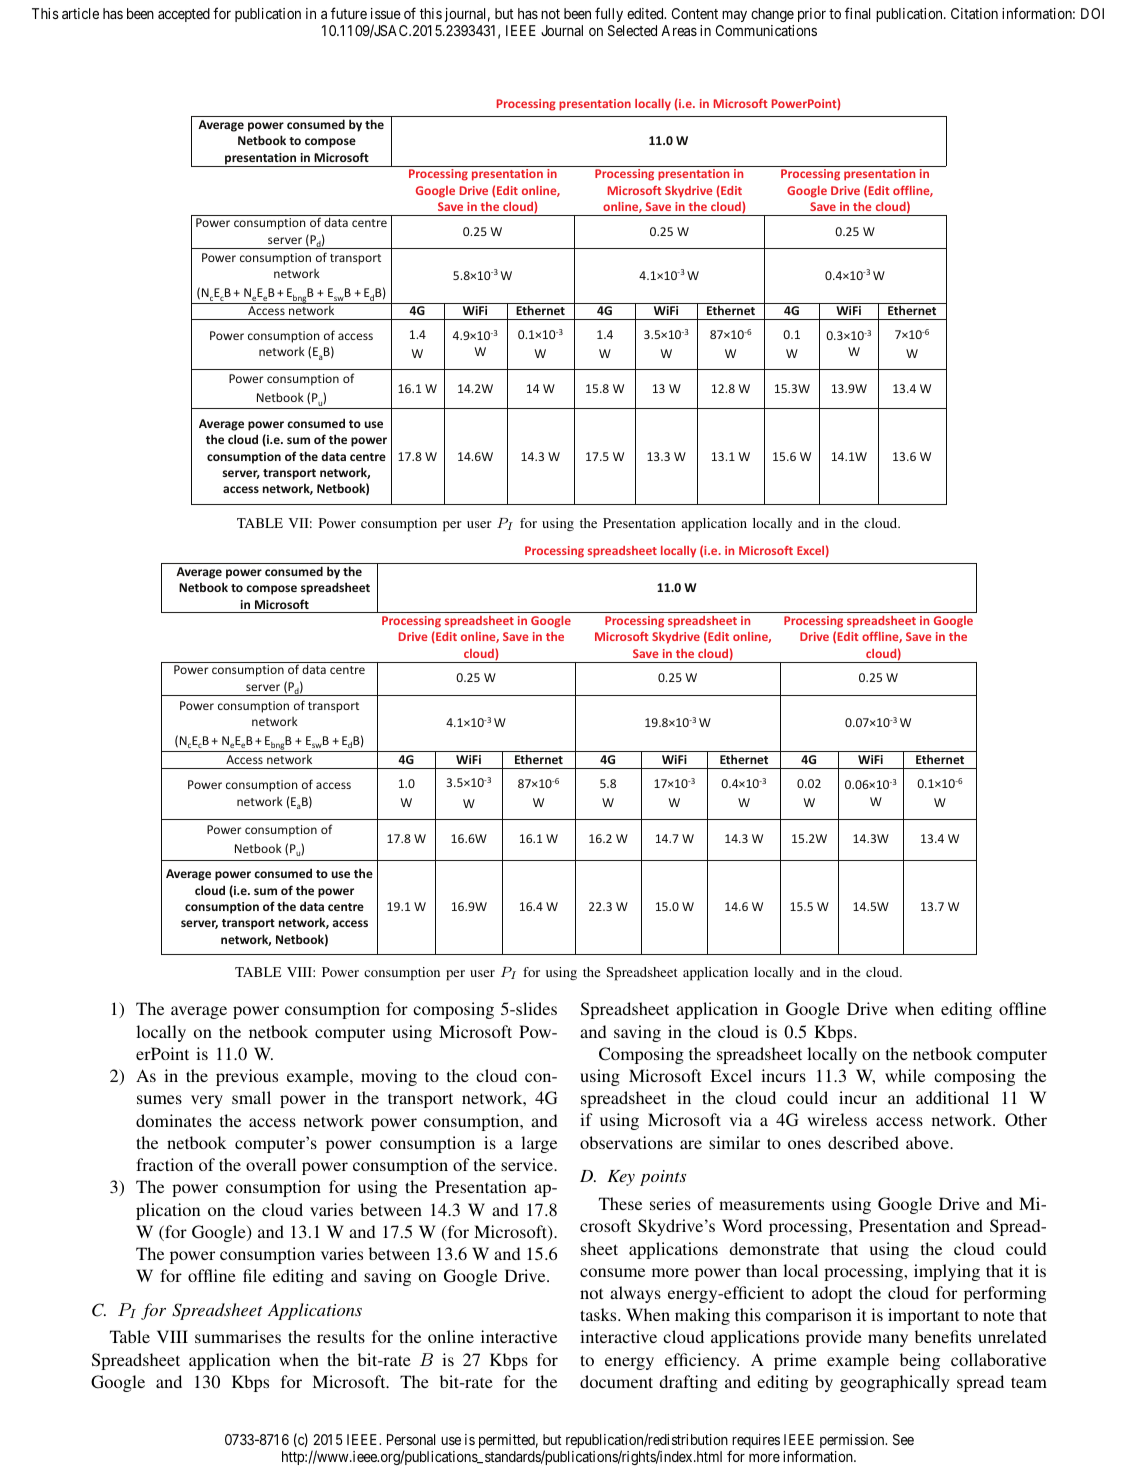 Image resolution: width=1138 pixels, height=1473 pixels. I want to click on accepted, so click(184, 15).
